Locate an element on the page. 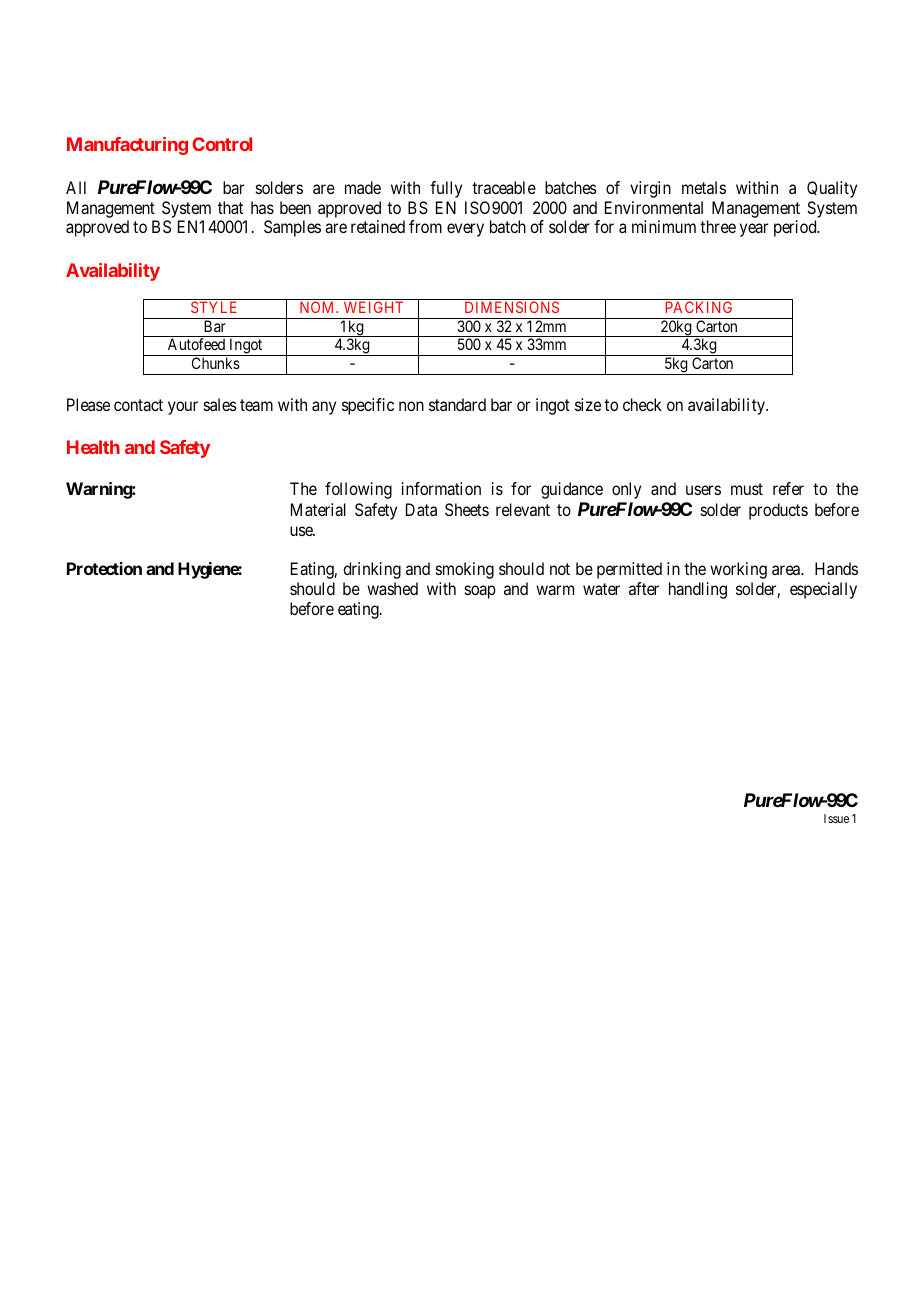 This image has height=1308, width=924. information is located at coordinates (441, 488).
